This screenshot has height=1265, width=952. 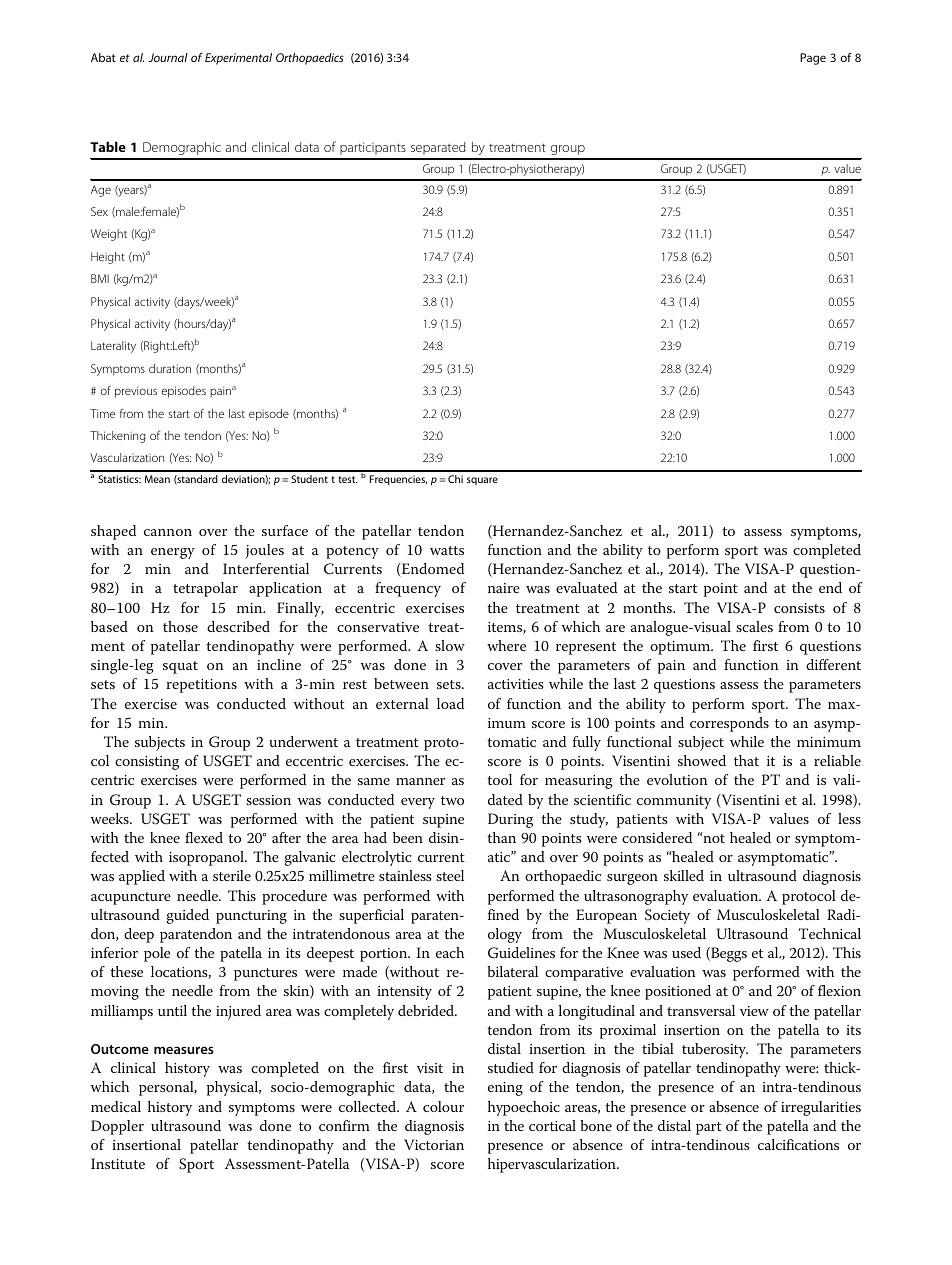 What do you see at coordinates (813, 59) in the screenshot?
I see `Page` at bounding box center [813, 59].
